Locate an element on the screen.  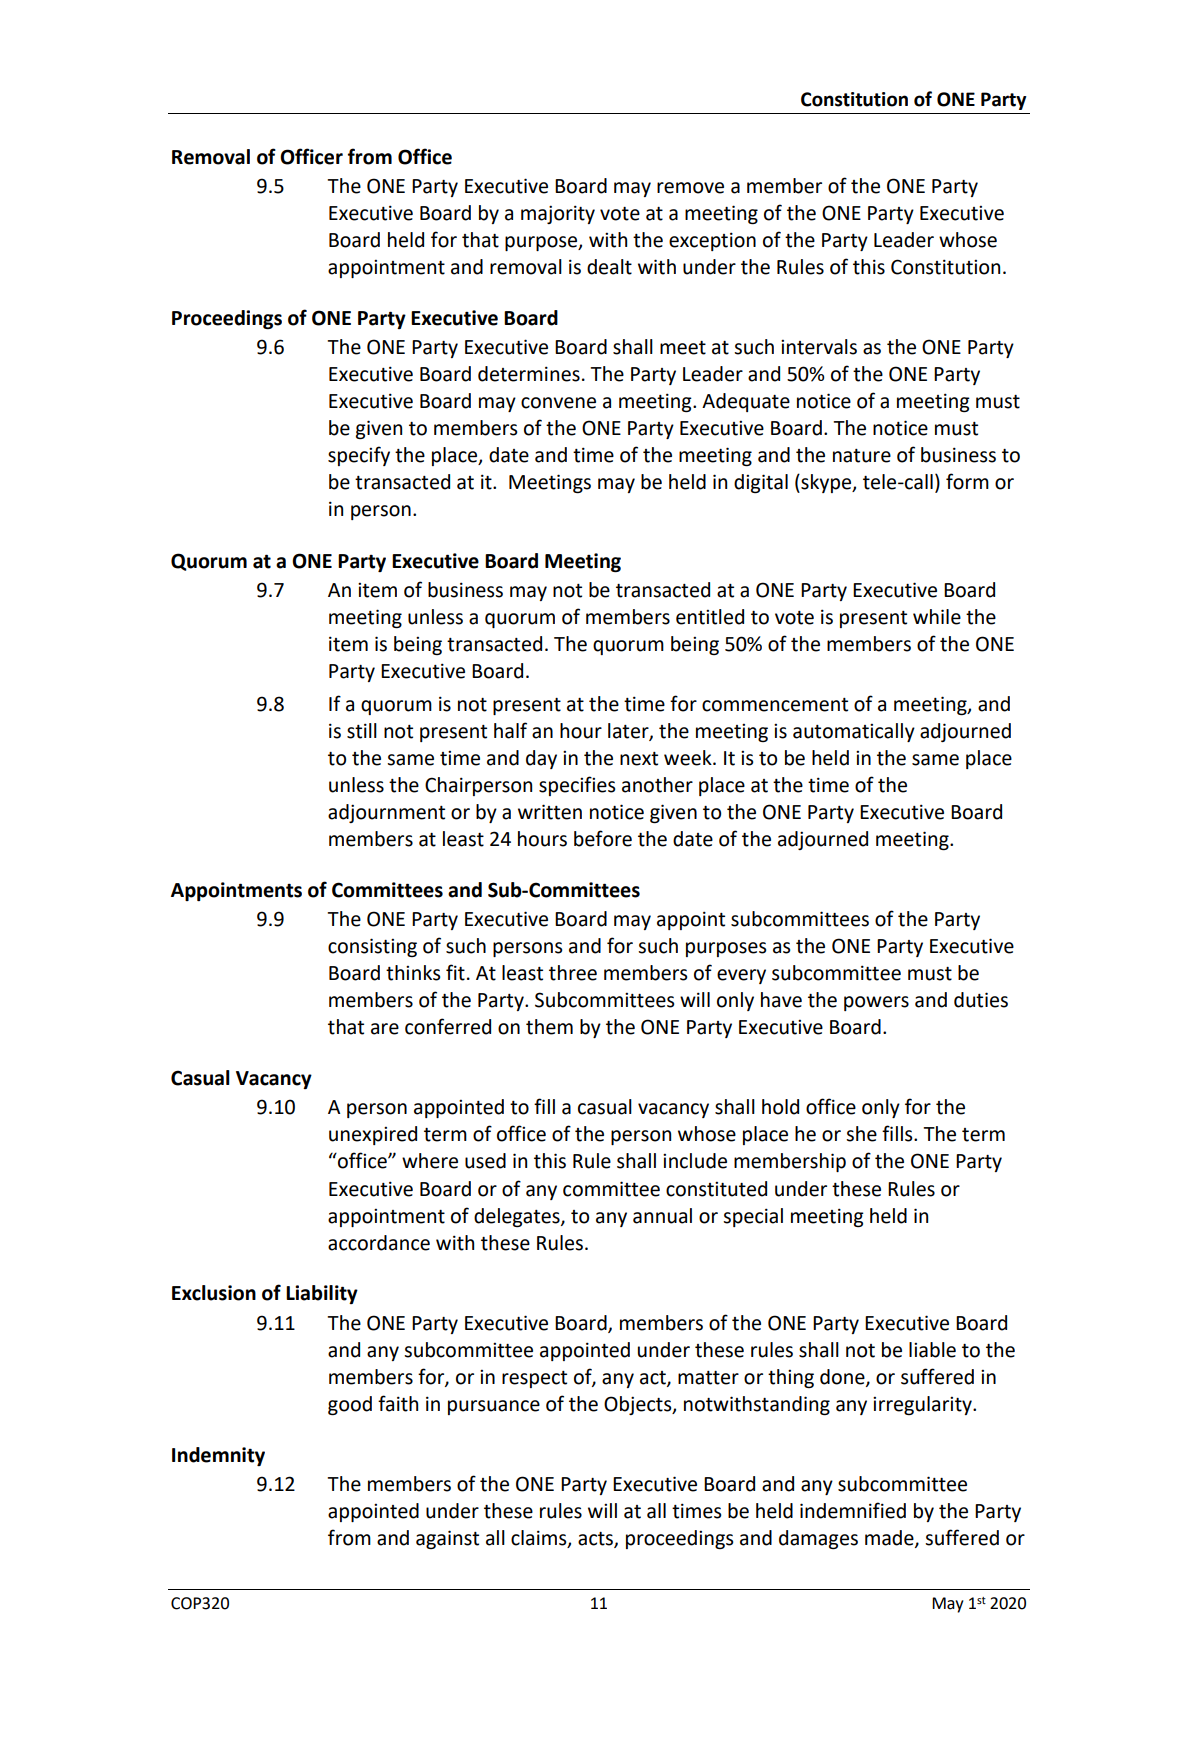
next is located at coordinates (639, 759).
